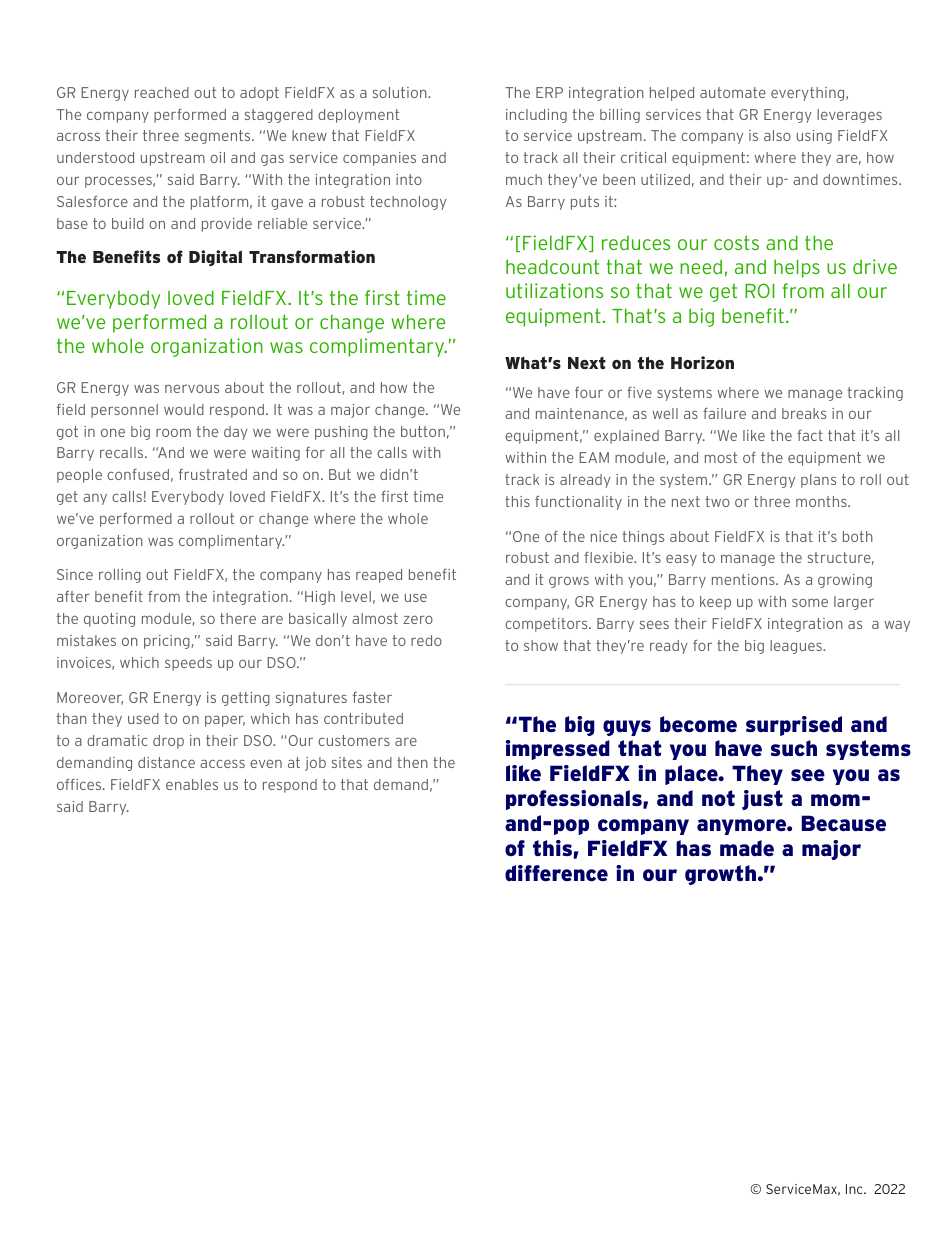 The image size is (952, 1233). What do you see at coordinates (554, 290) in the image?
I see `utilizations` at bounding box center [554, 290].
